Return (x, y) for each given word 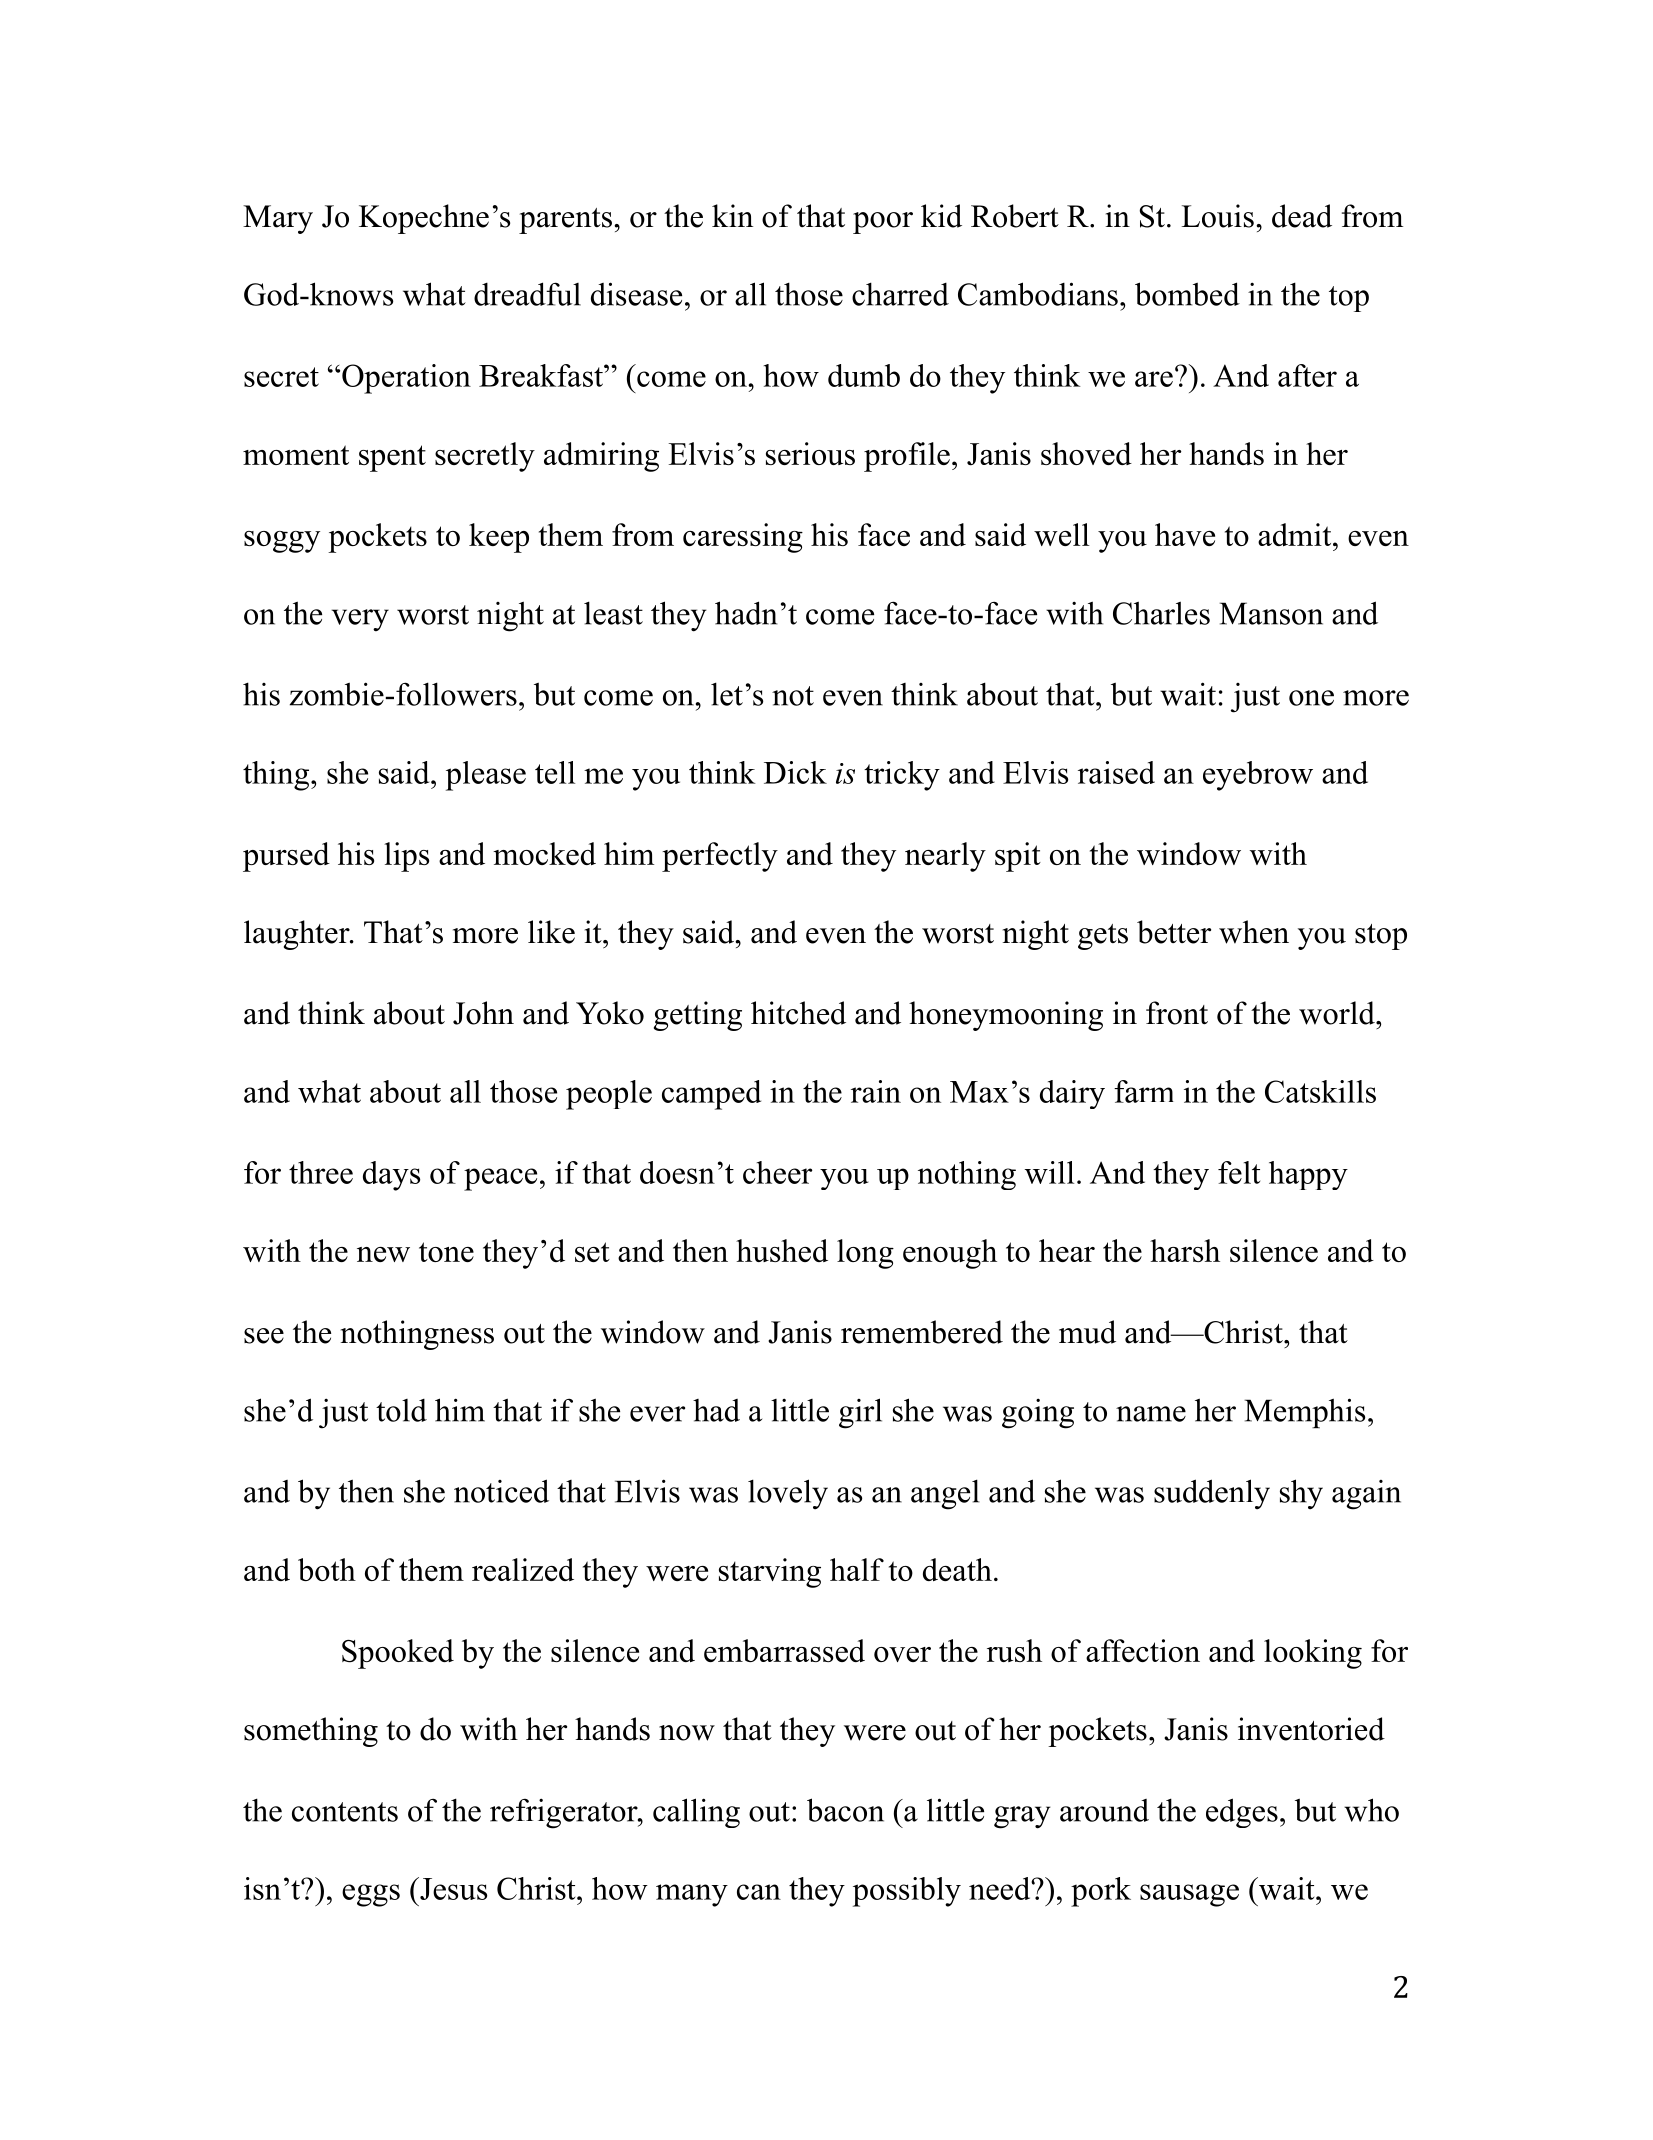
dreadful (527, 294)
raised (1116, 772)
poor (883, 223)
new (383, 1254)
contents (345, 1812)
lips (406, 857)
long (865, 1254)
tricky (902, 776)
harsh (1185, 1250)
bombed (1187, 294)
